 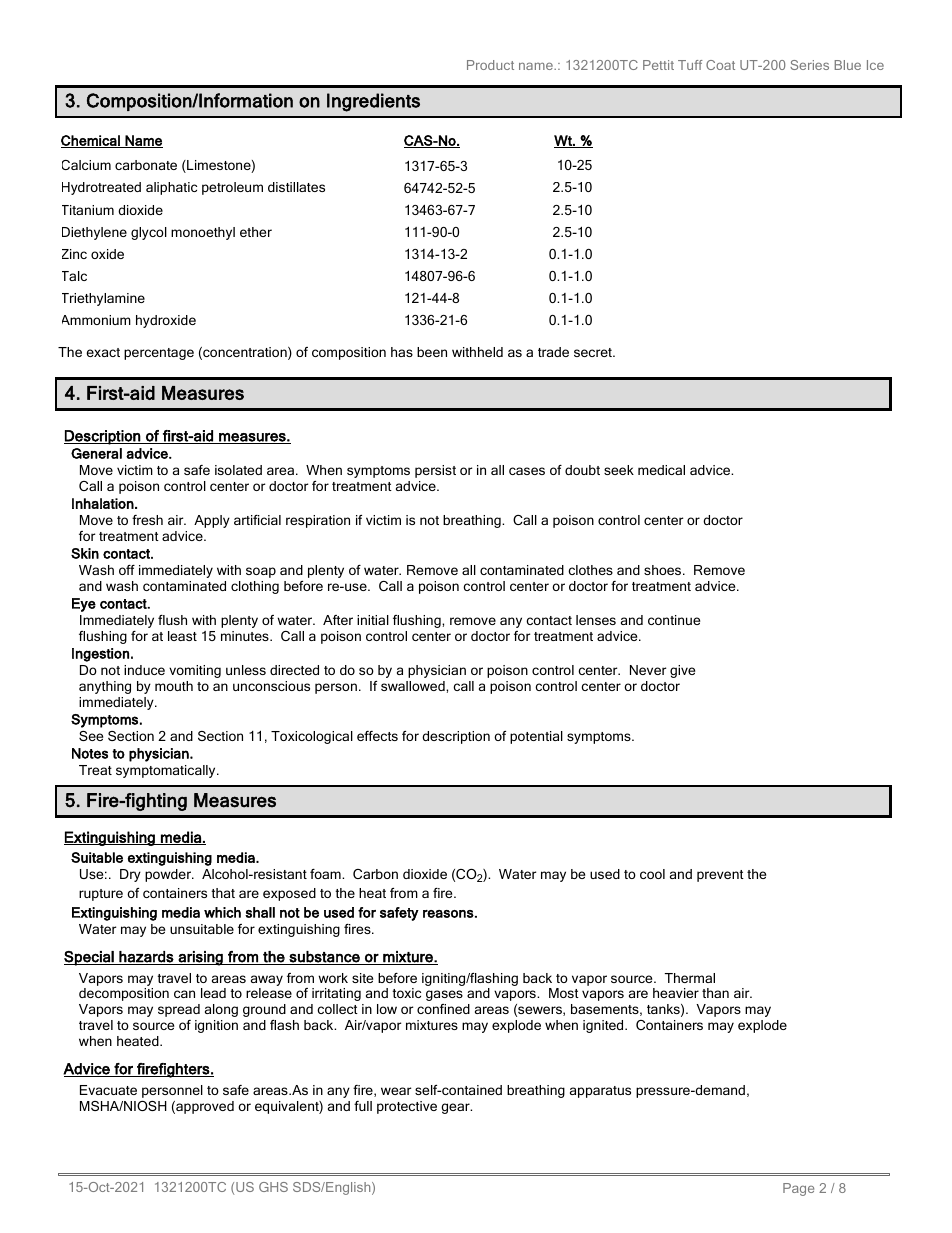 What do you see at coordinates (169, 875) in the screenshot?
I see `powder` at bounding box center [169, 875].
